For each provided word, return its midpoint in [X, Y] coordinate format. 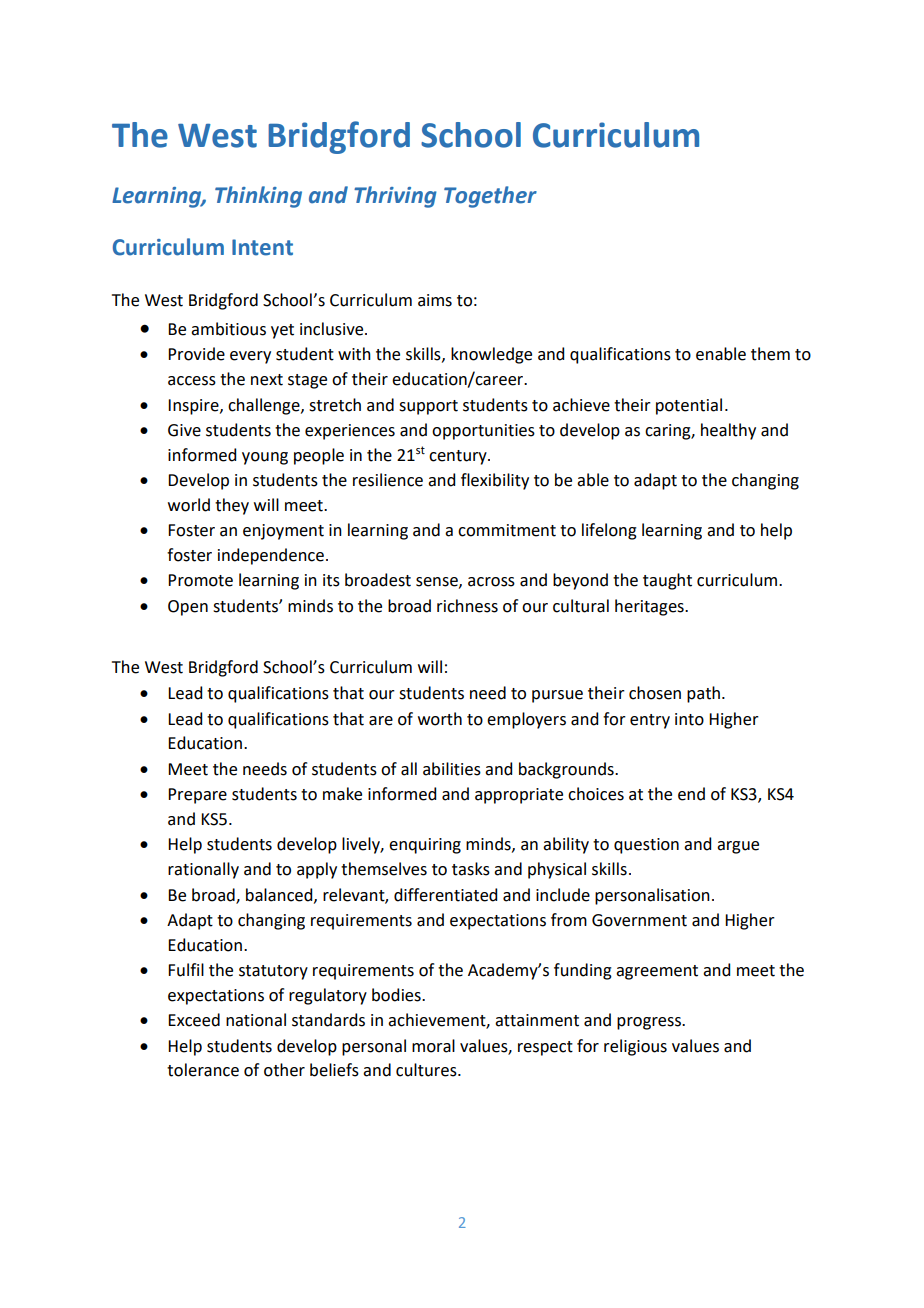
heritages [650, 607]
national [256, 1020]
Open [188, 608]
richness [467, 606]
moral [433, 1046]
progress [650, 1023]
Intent [262, 247]
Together [490, 197]
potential [689, 406]
